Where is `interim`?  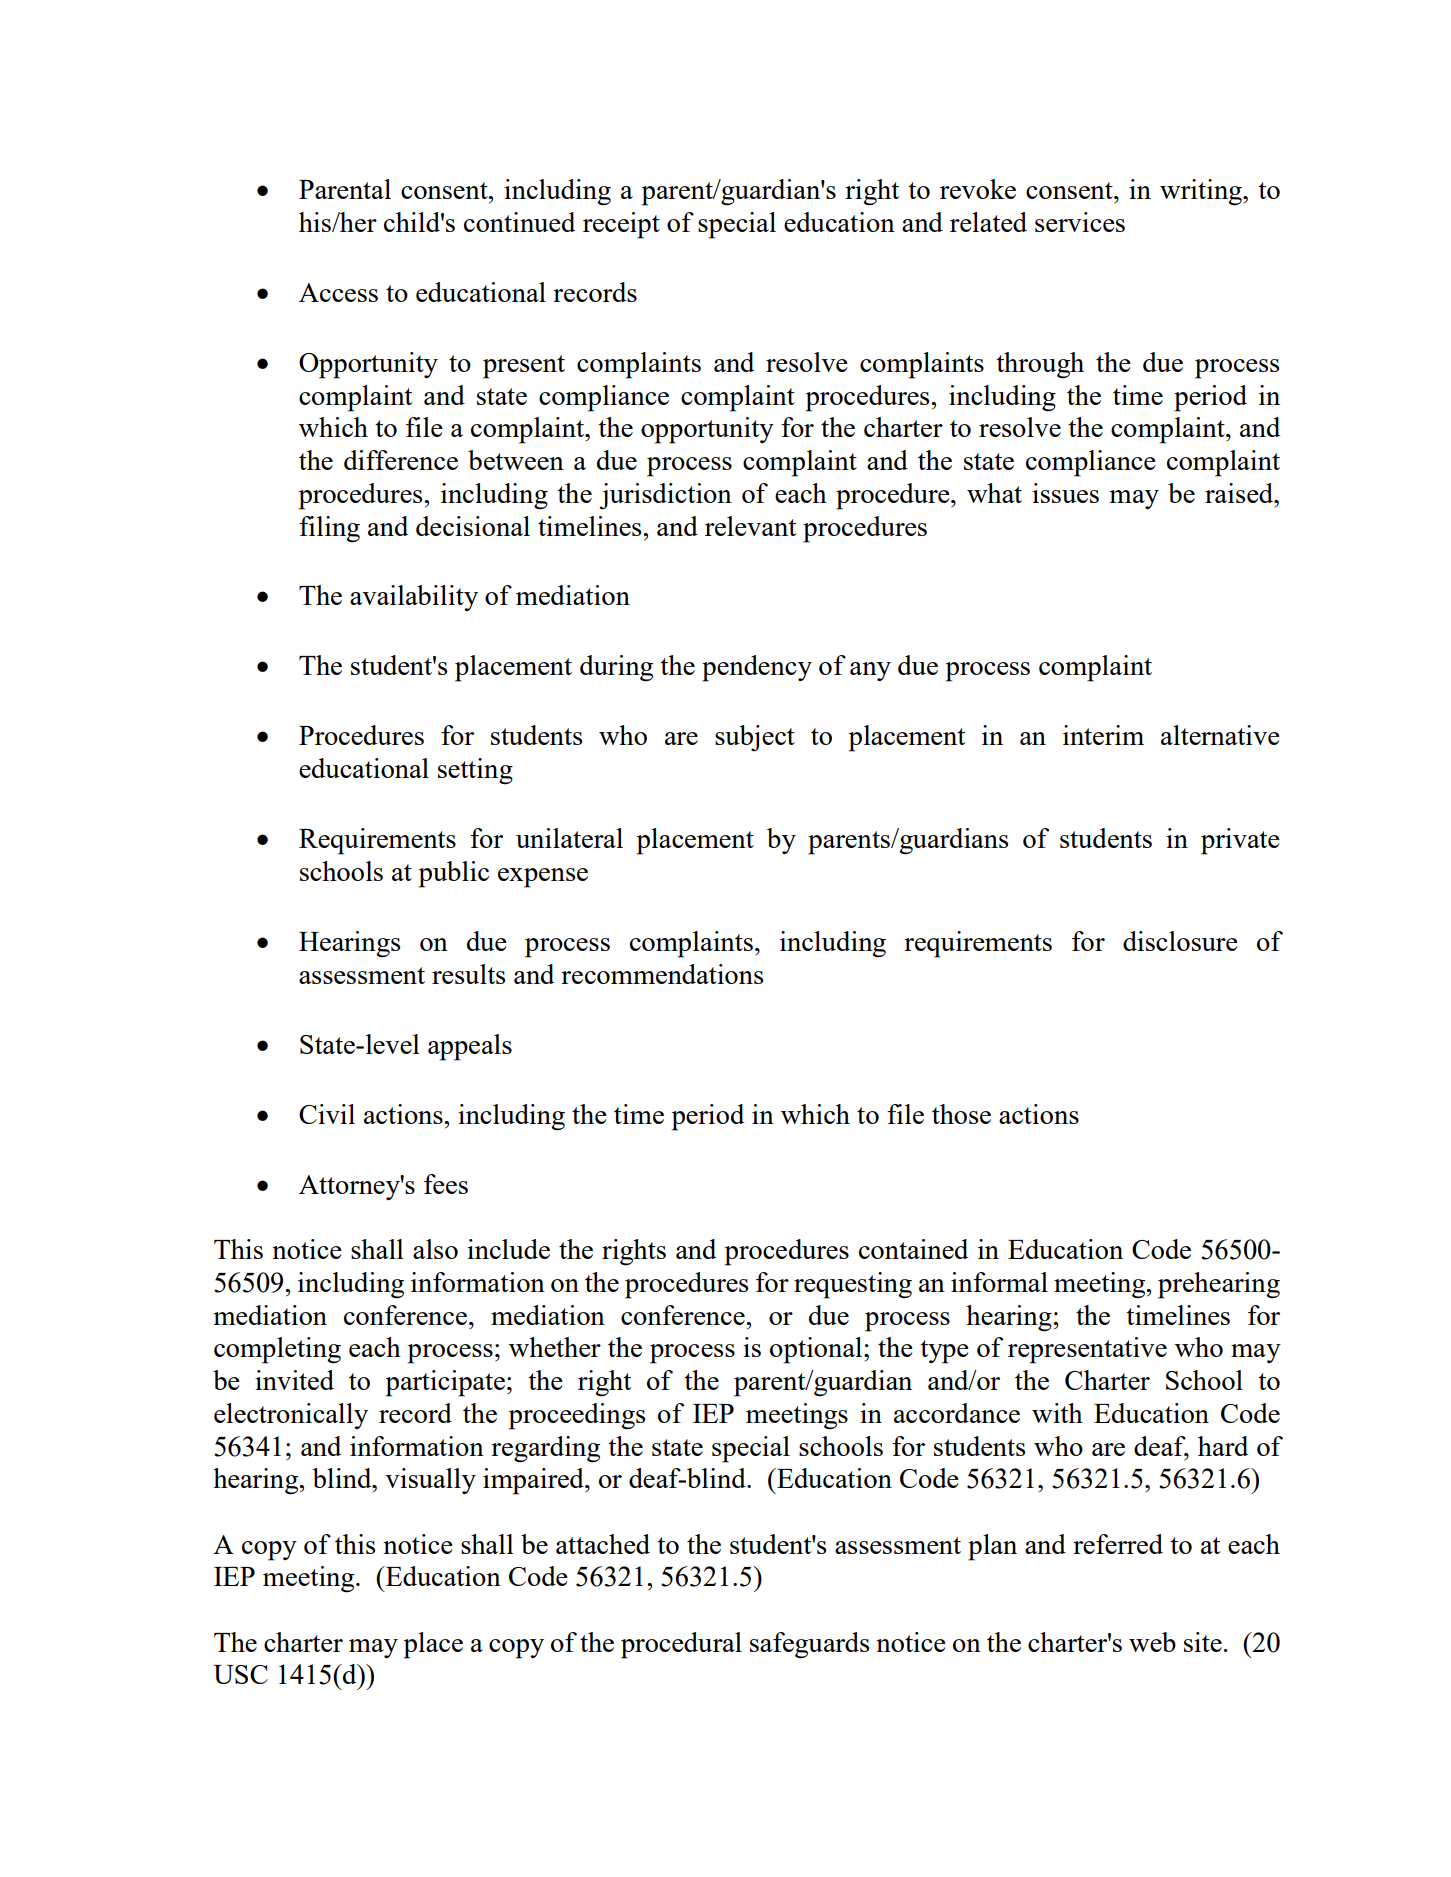 interim is located at coordinates (1103, 735).
